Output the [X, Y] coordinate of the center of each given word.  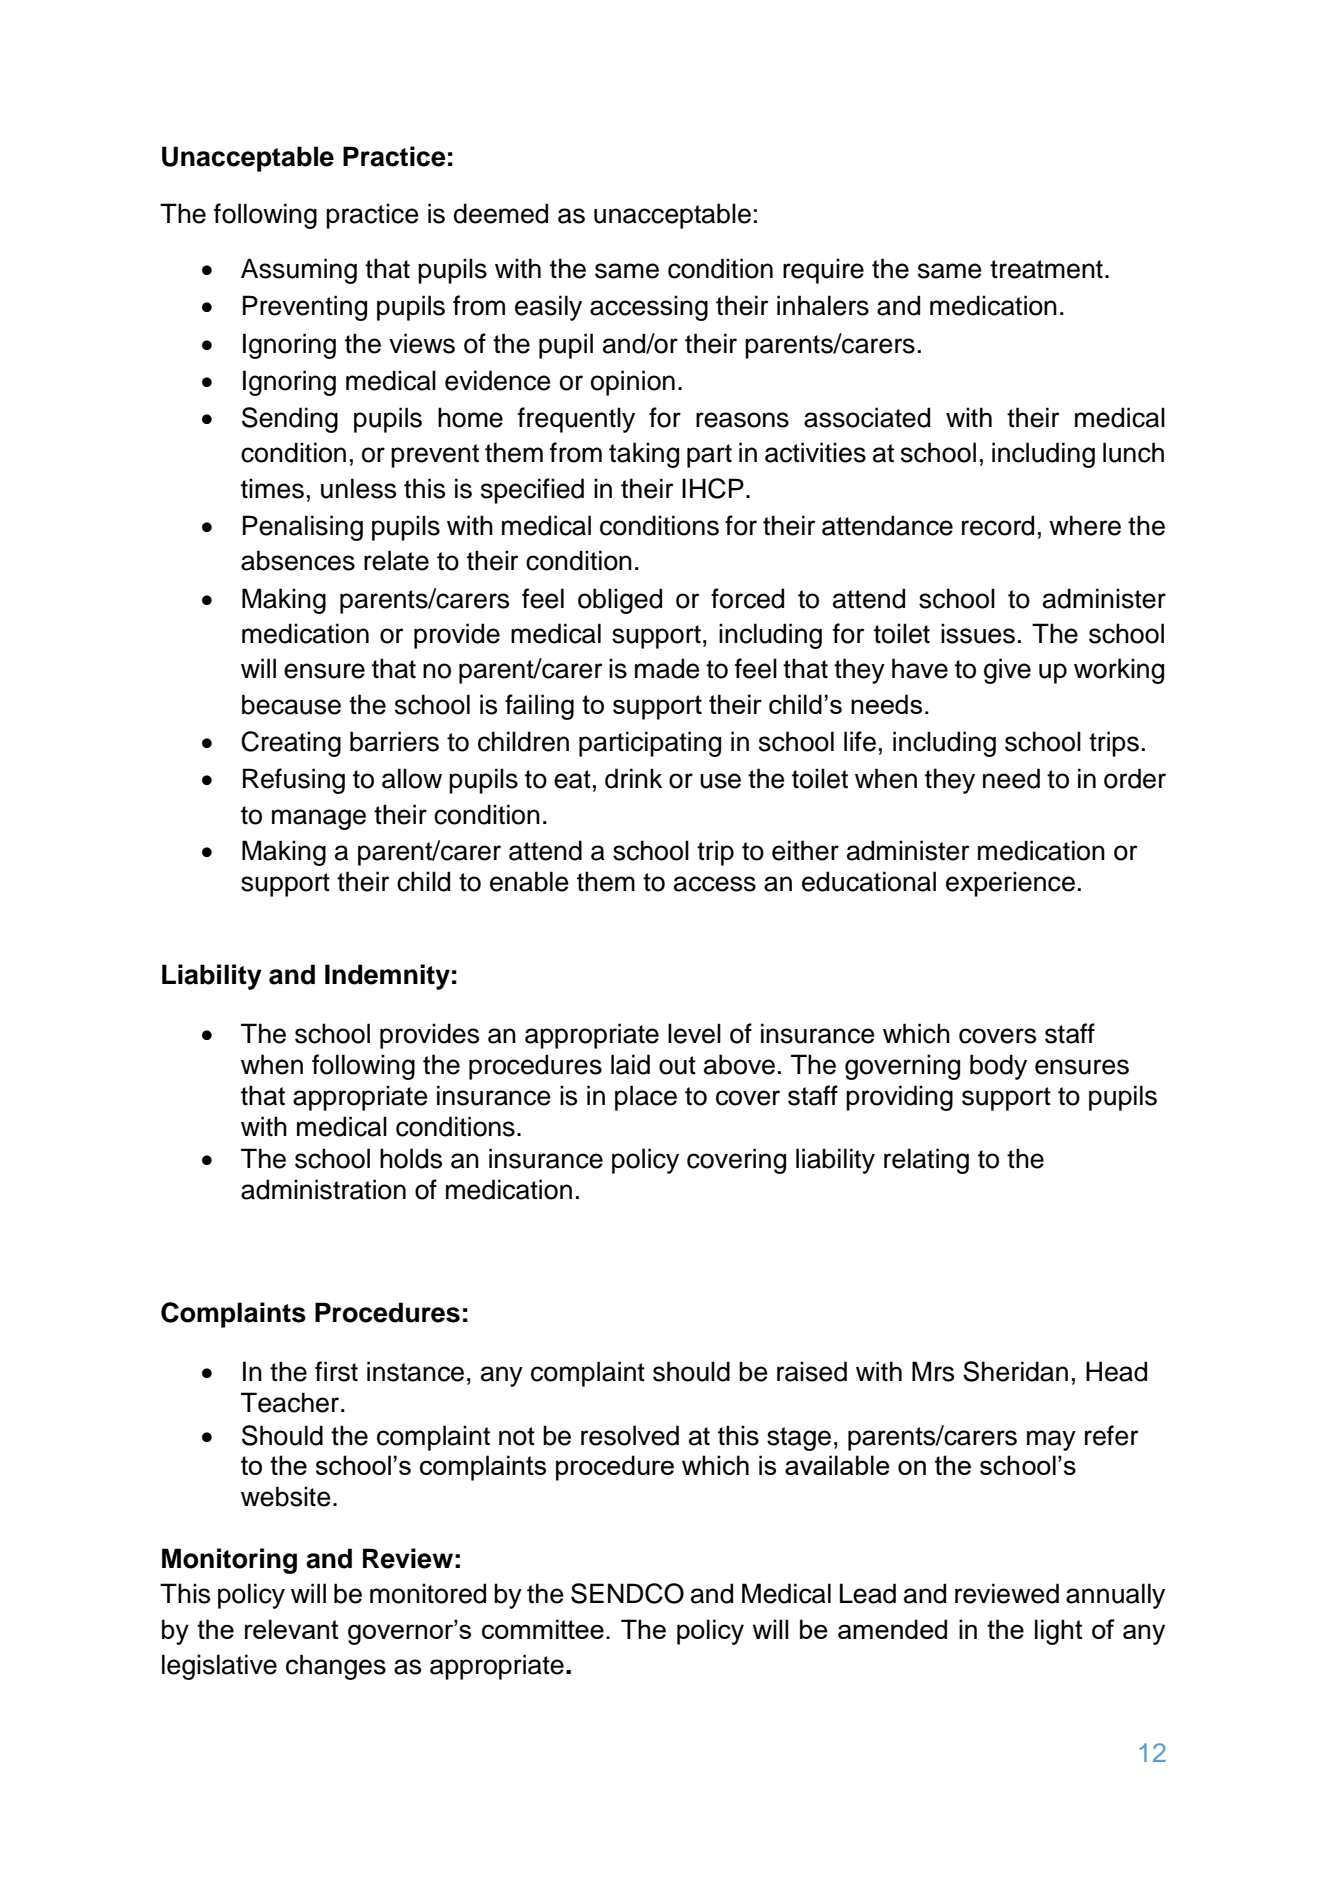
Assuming [299, 271]
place [646, 1098]
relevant [292, 1629]
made [667, 668]
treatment [1046, 269]
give [1007, 671]
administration [323, 1189]
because [291, 704]
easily [548, 308]
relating [926, 1161]
